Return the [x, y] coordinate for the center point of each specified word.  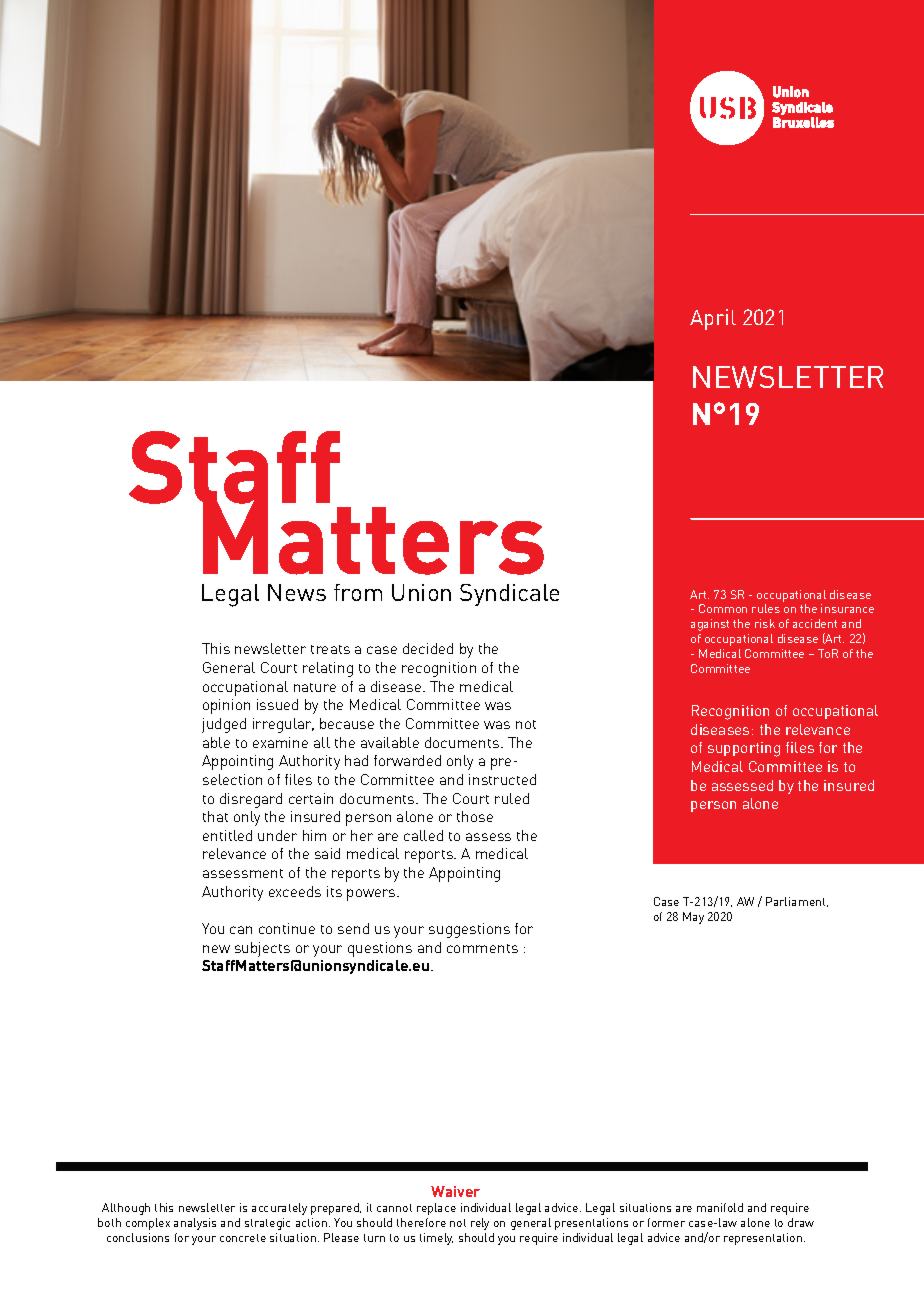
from [358, 592]
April [713, 319]
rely [480, 1224]
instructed [502, 779]
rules [766, 608]
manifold [720, 1207]
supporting [744, 749]
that [215, 816]
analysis [195, 1224]
